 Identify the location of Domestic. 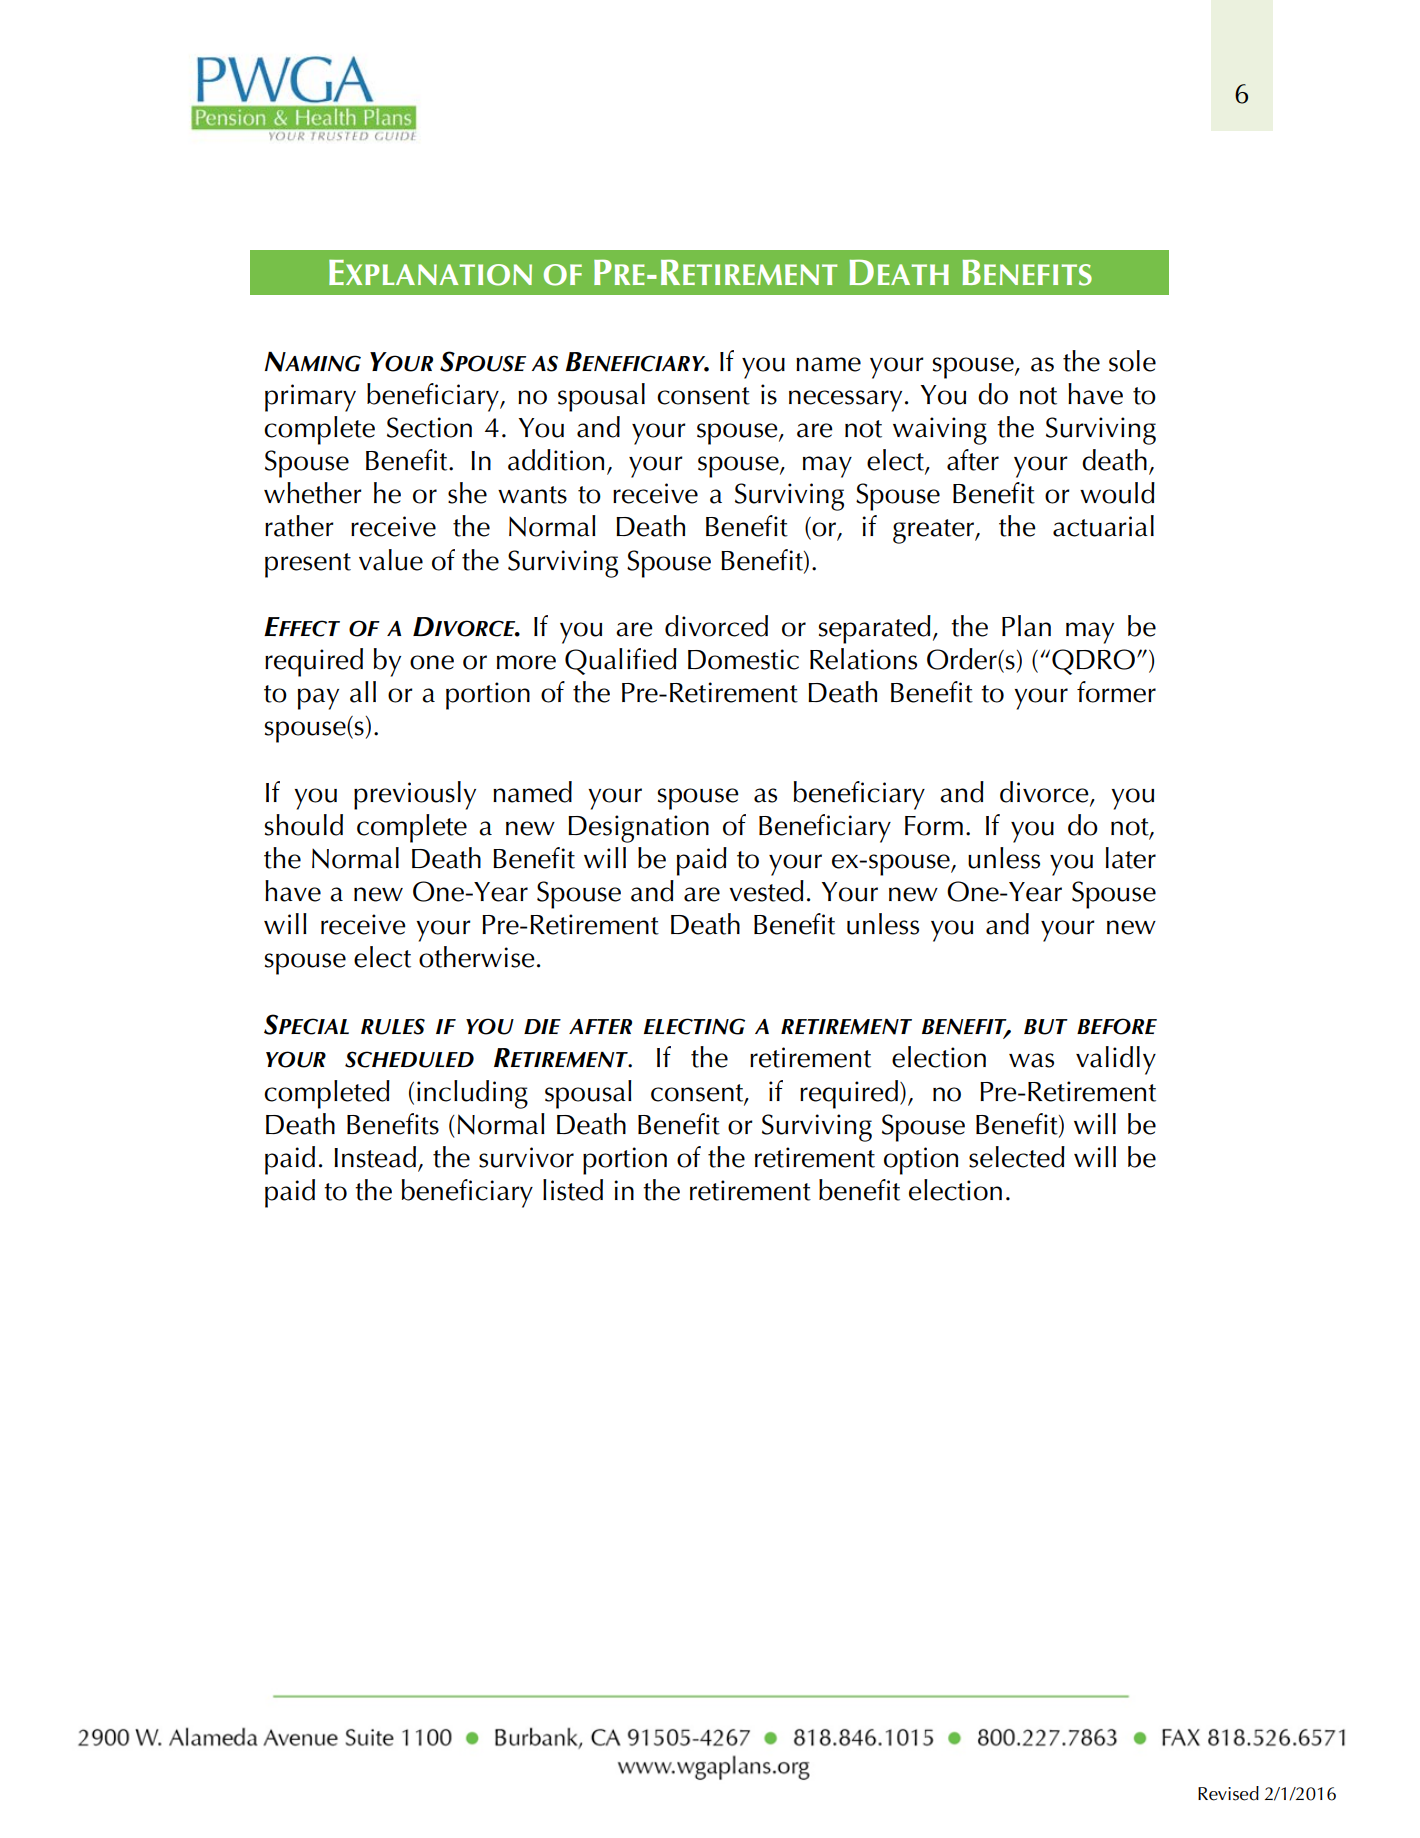
(743, 659).
